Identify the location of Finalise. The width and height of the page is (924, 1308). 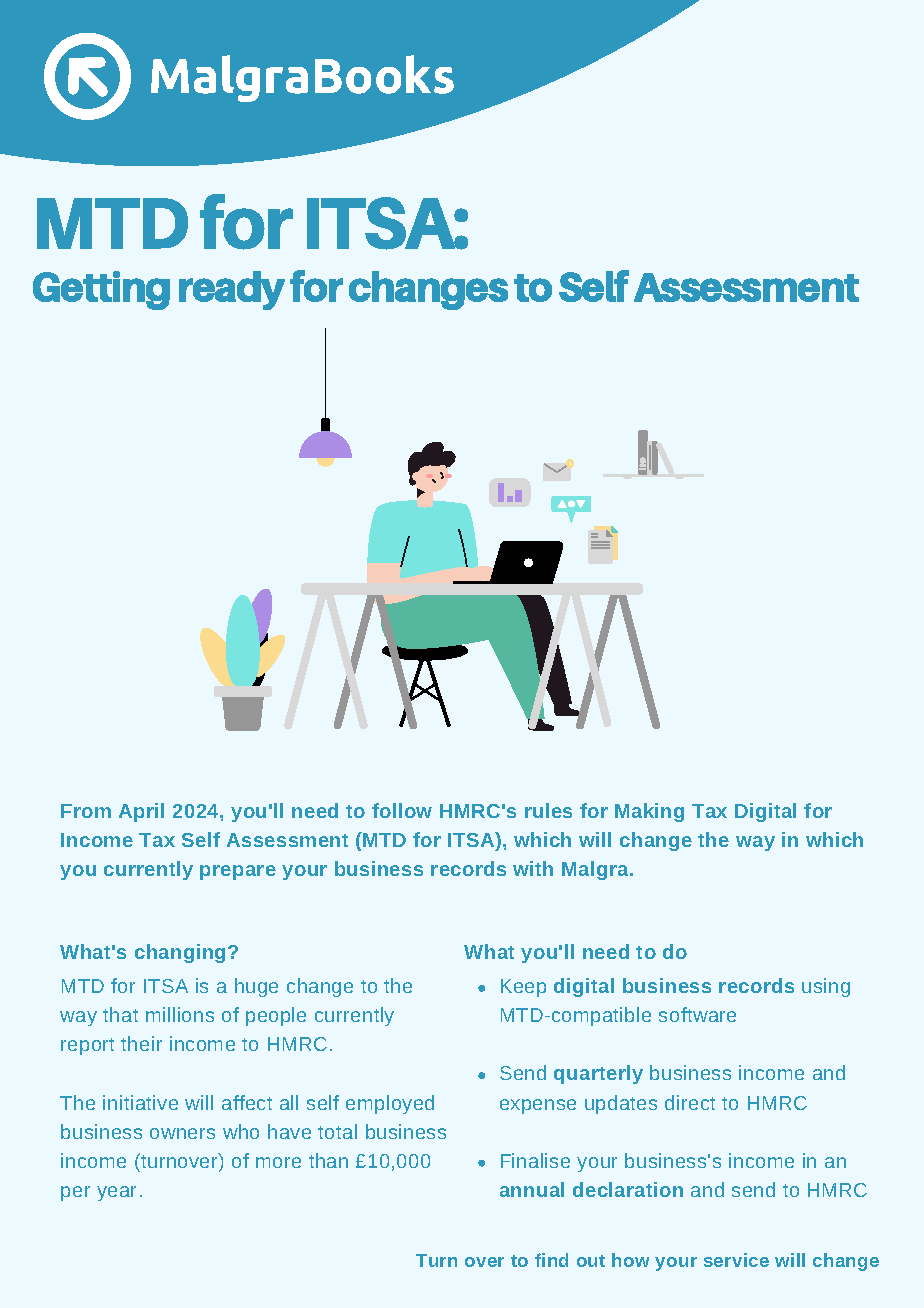
(535, 1160).
